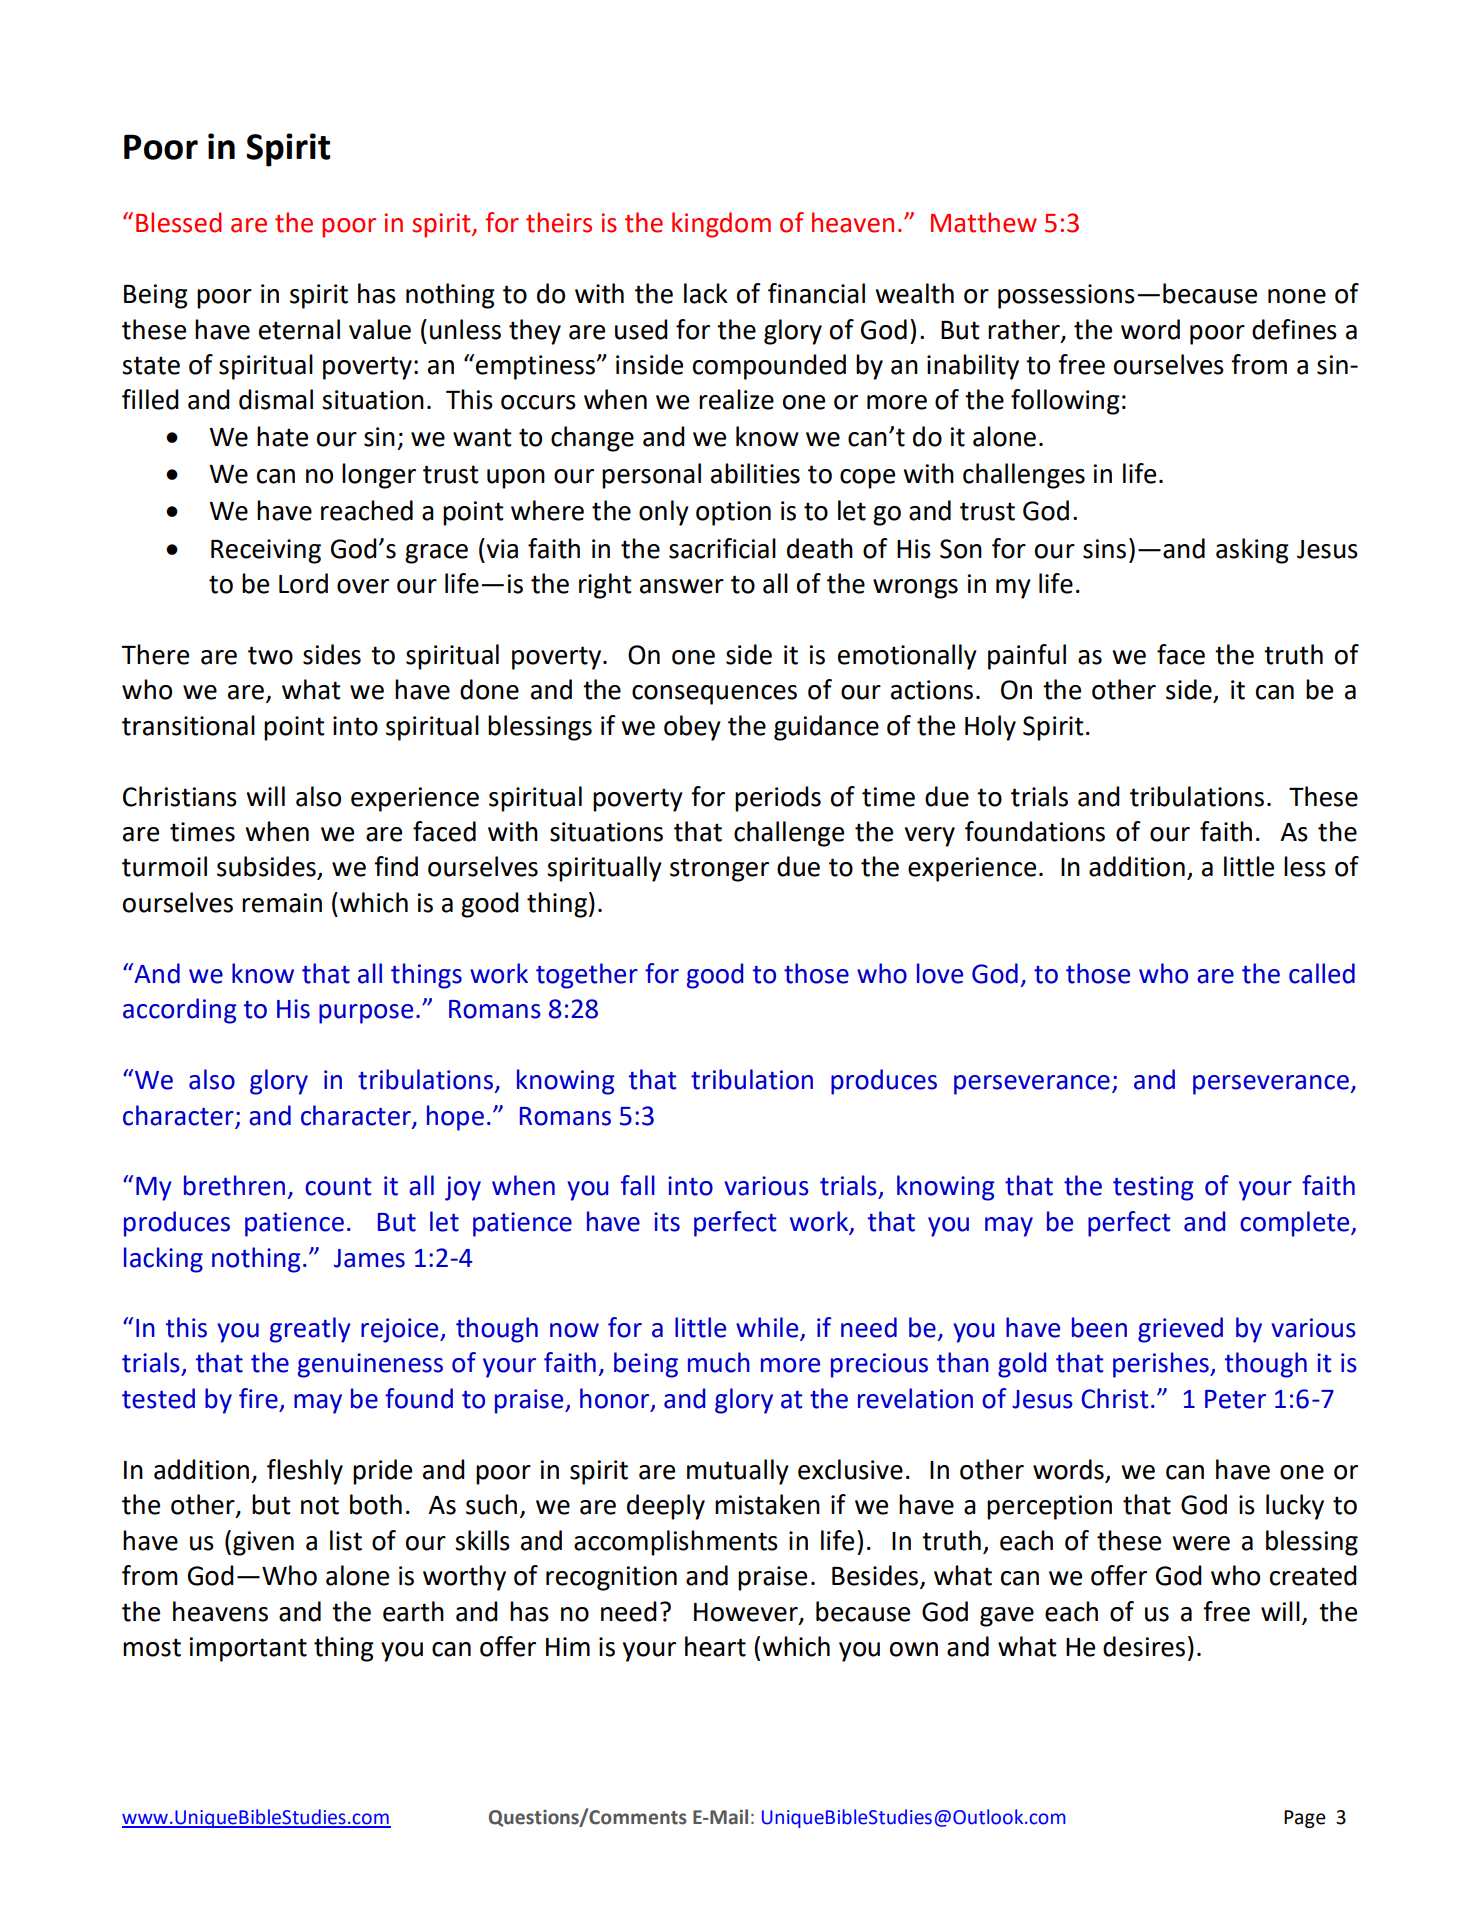 Image resolution: width=1480 pixels, height=1916 pixels. What do you see at coordinates (778, 799) in the screenshot?
I see `periods` at bounding box center [778, 799].
